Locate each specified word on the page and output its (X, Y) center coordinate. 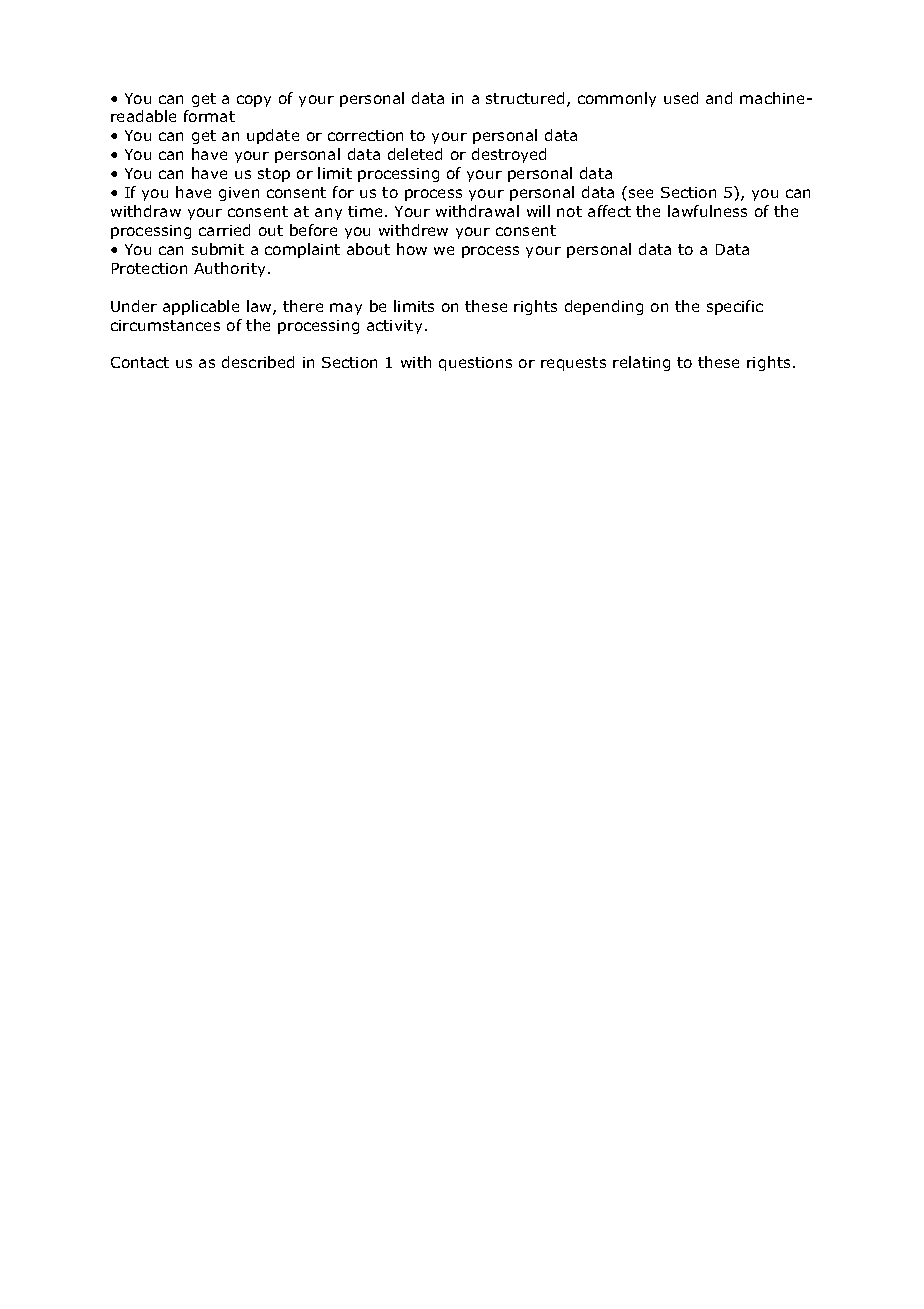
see (641, 193)
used (681, 98)
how (412, 249)
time (365, 211)
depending (604, 307)
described (258, 362)
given (239, 194)
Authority (231, 269)
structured (525, 98)
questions (475, 364)
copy (254, 101)
